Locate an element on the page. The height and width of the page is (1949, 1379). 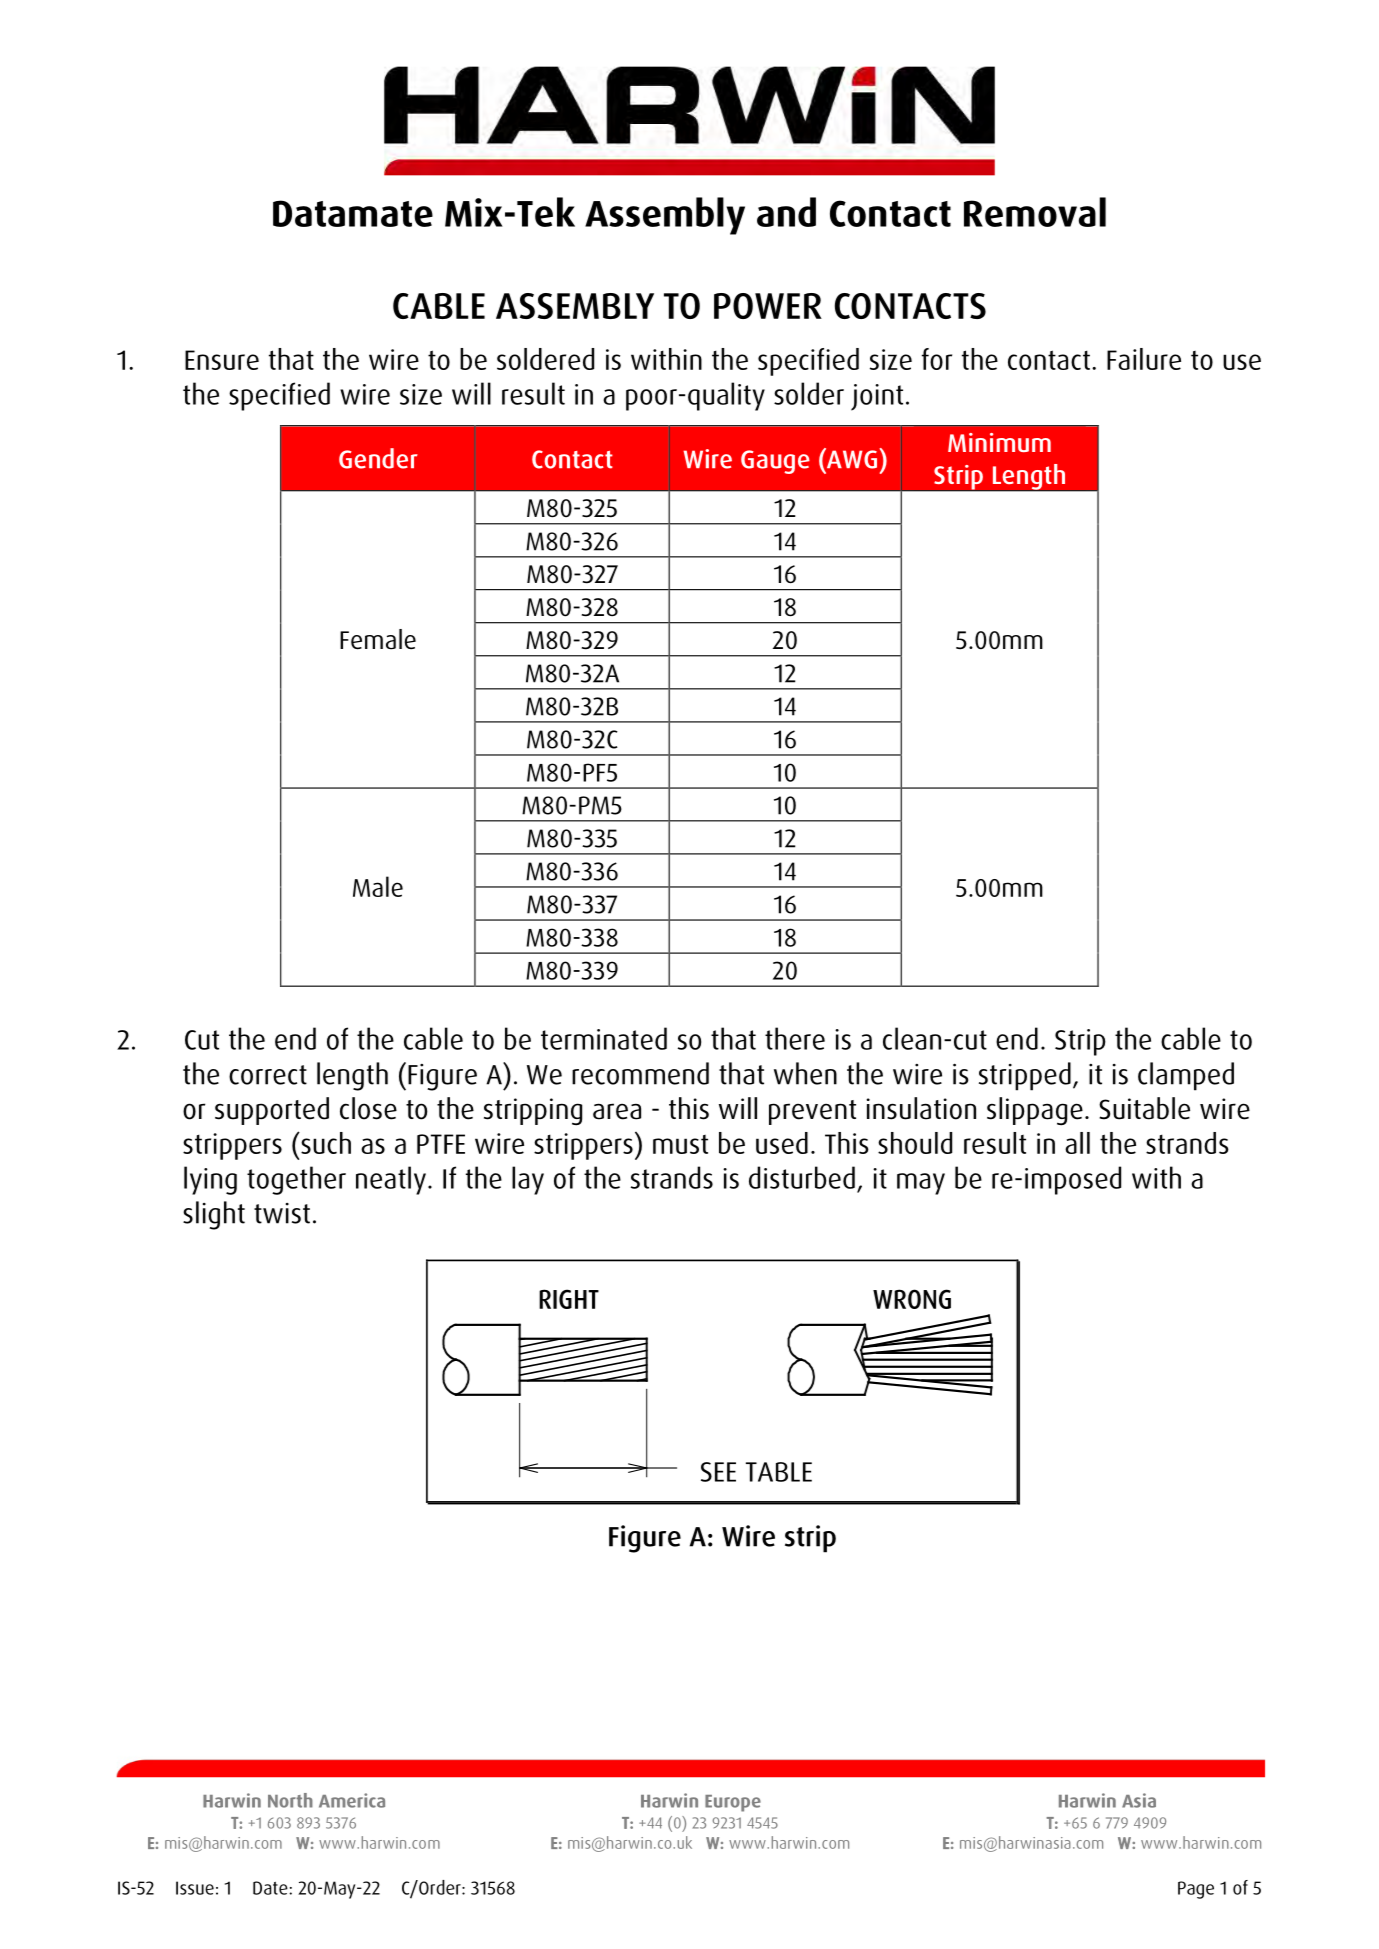
North is located at coordinates (290, 1800).
